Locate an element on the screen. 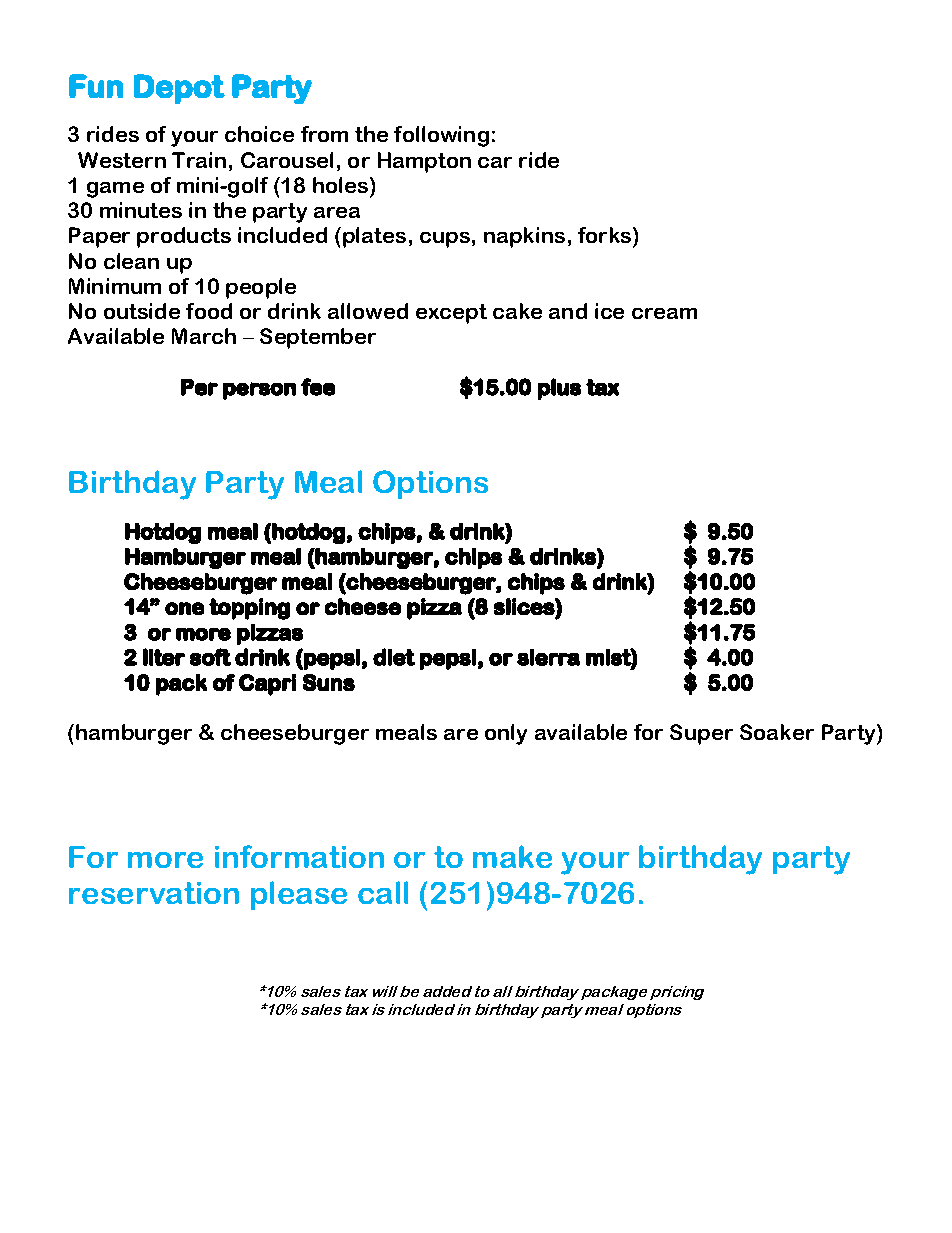 Image resolution: width=952 pixels, height=1233 pixels. slices is located at coordinates (525, 606).
